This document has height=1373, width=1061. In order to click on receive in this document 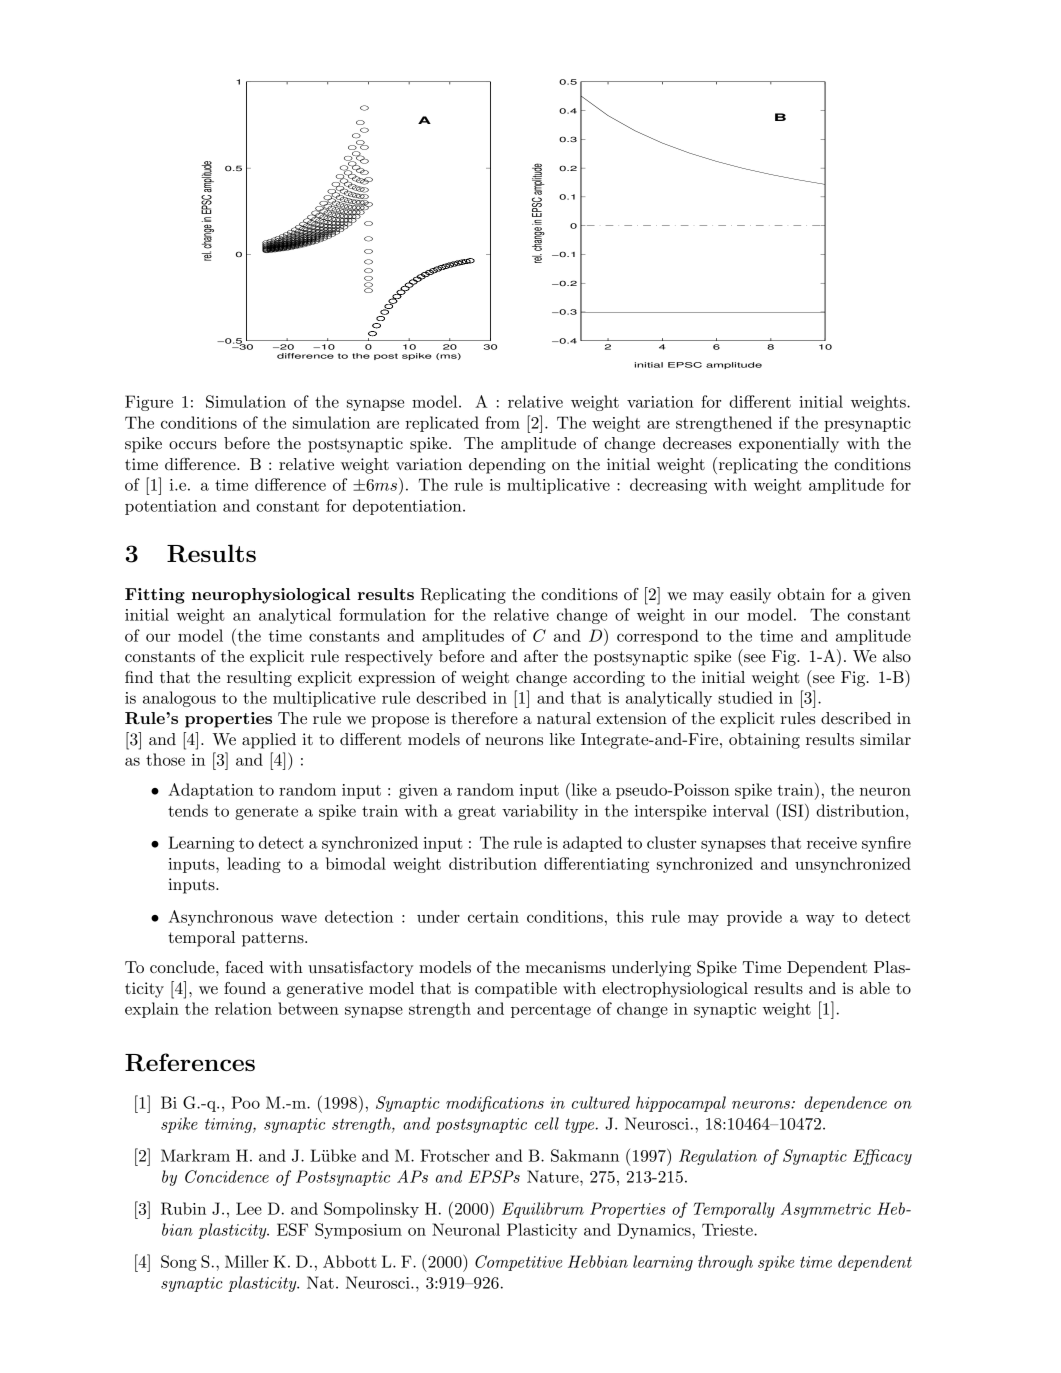, I will do `click(832, 843)`.
